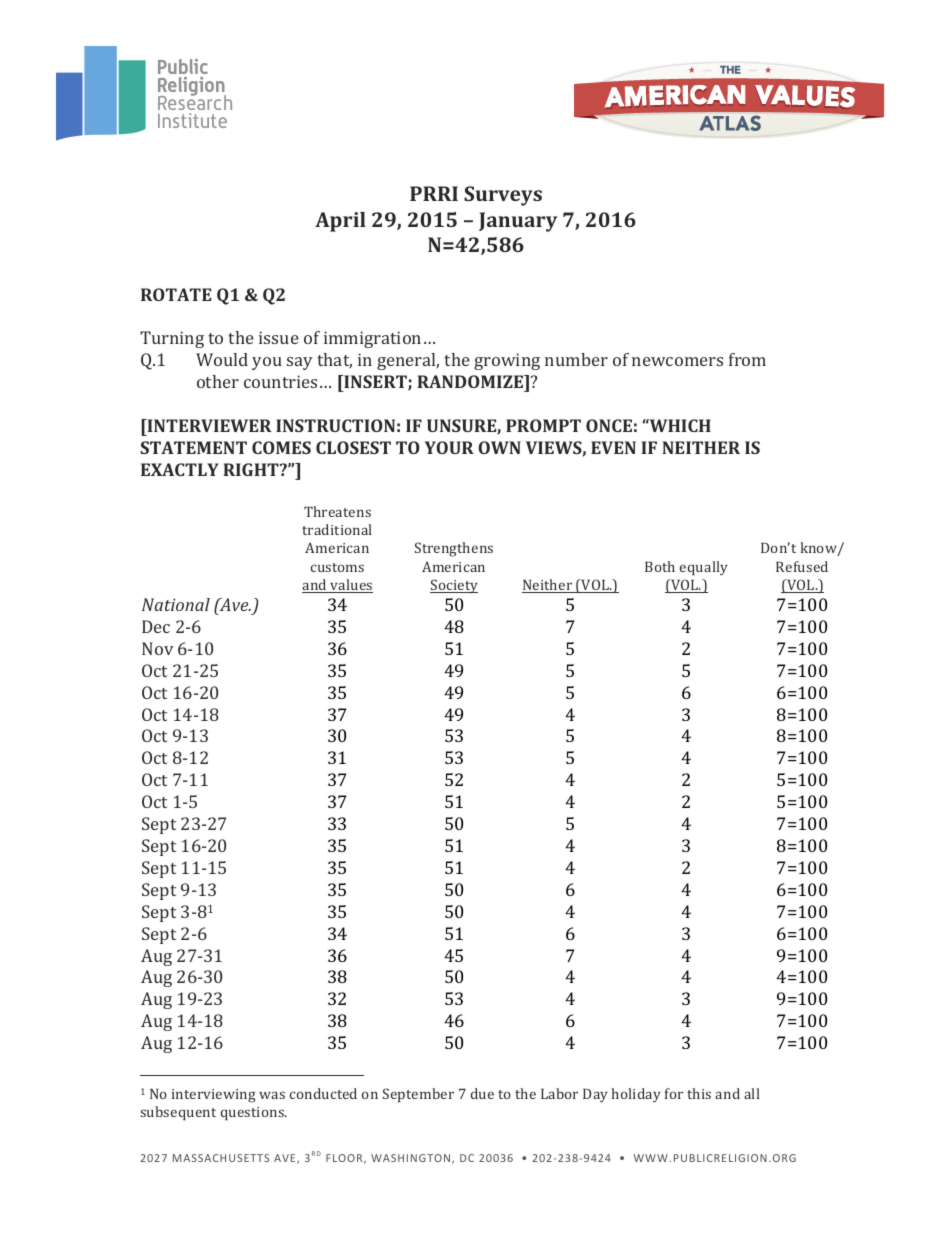 Image resolution: width=952 pixels, height=1233 pixels. Describe the element at coordinates (503, 196) in the screenshot. I see `Surveys` at that location.
